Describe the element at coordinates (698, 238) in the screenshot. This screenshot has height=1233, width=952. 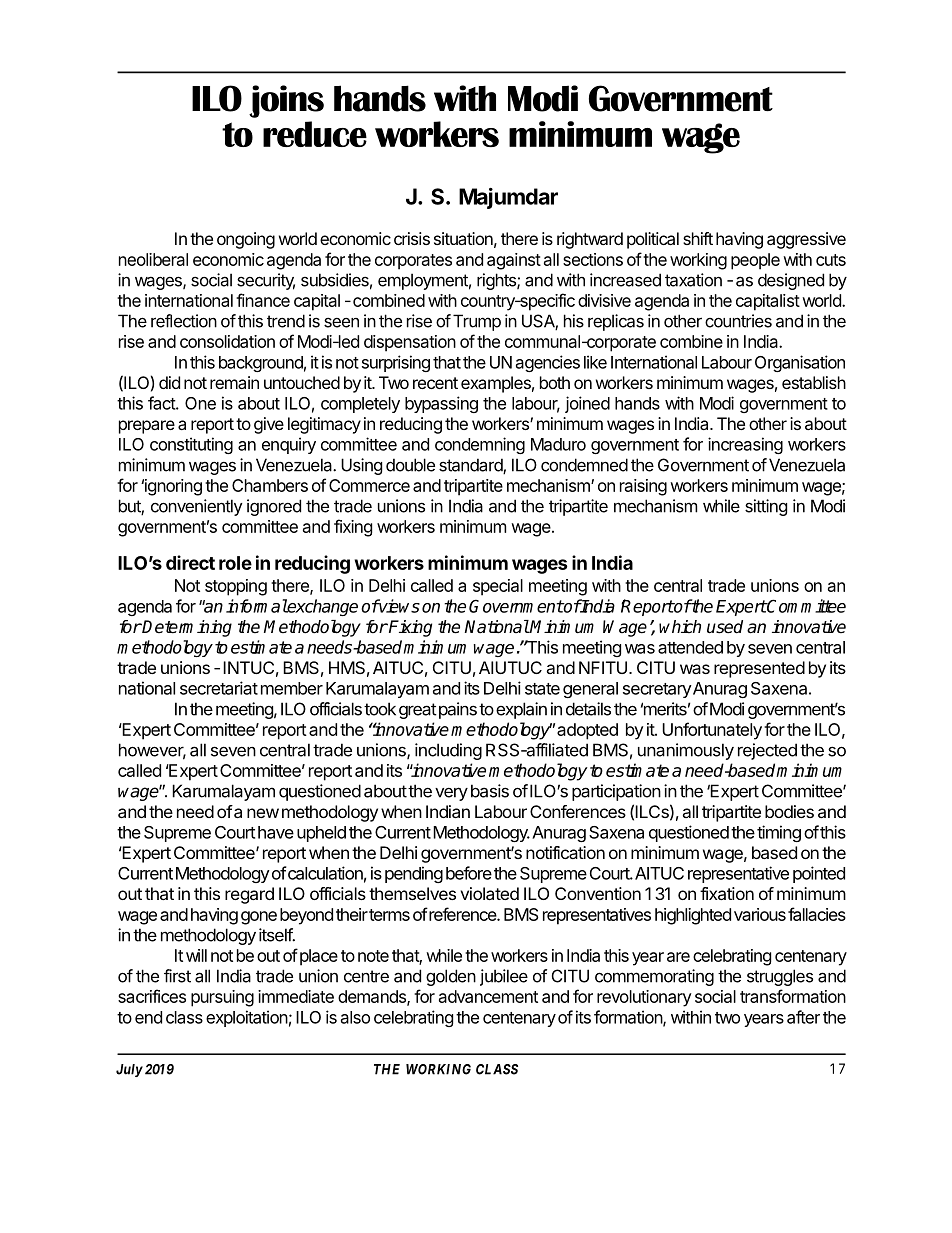
I see `shift` at that location.
